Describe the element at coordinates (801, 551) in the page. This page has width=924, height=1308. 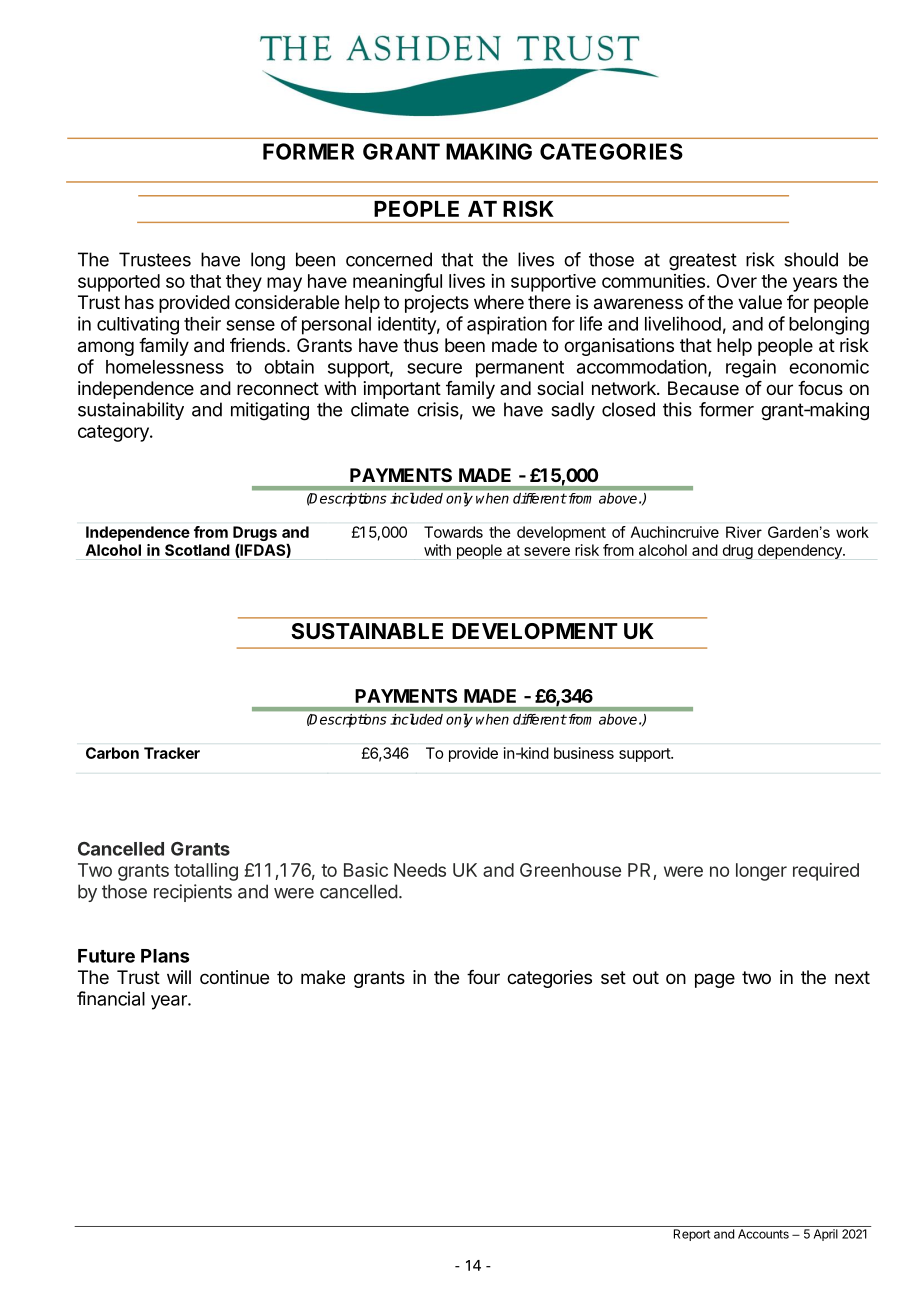
I see `dependency` at that location.
